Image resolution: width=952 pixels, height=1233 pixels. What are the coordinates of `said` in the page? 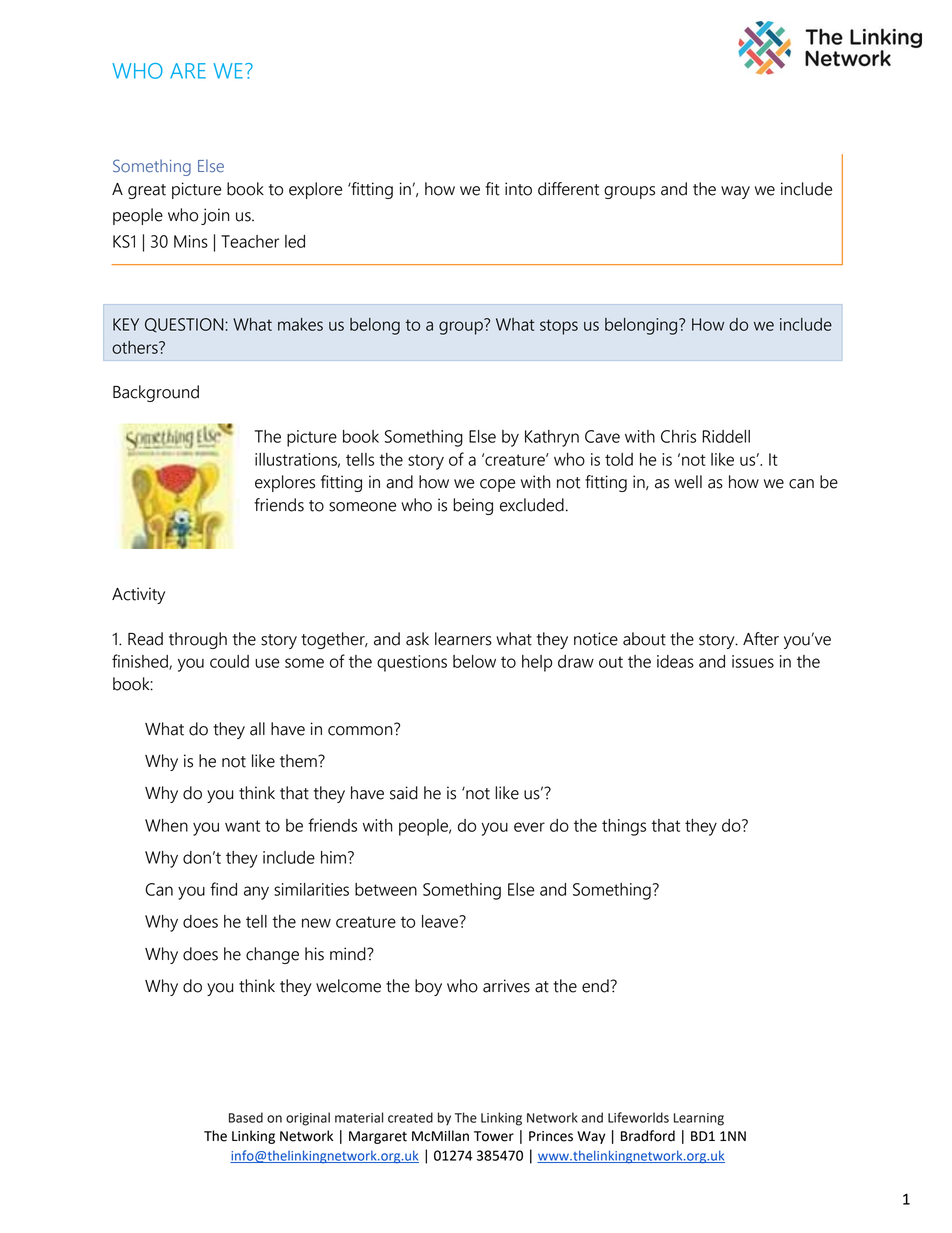 It's located at (404, 793).
